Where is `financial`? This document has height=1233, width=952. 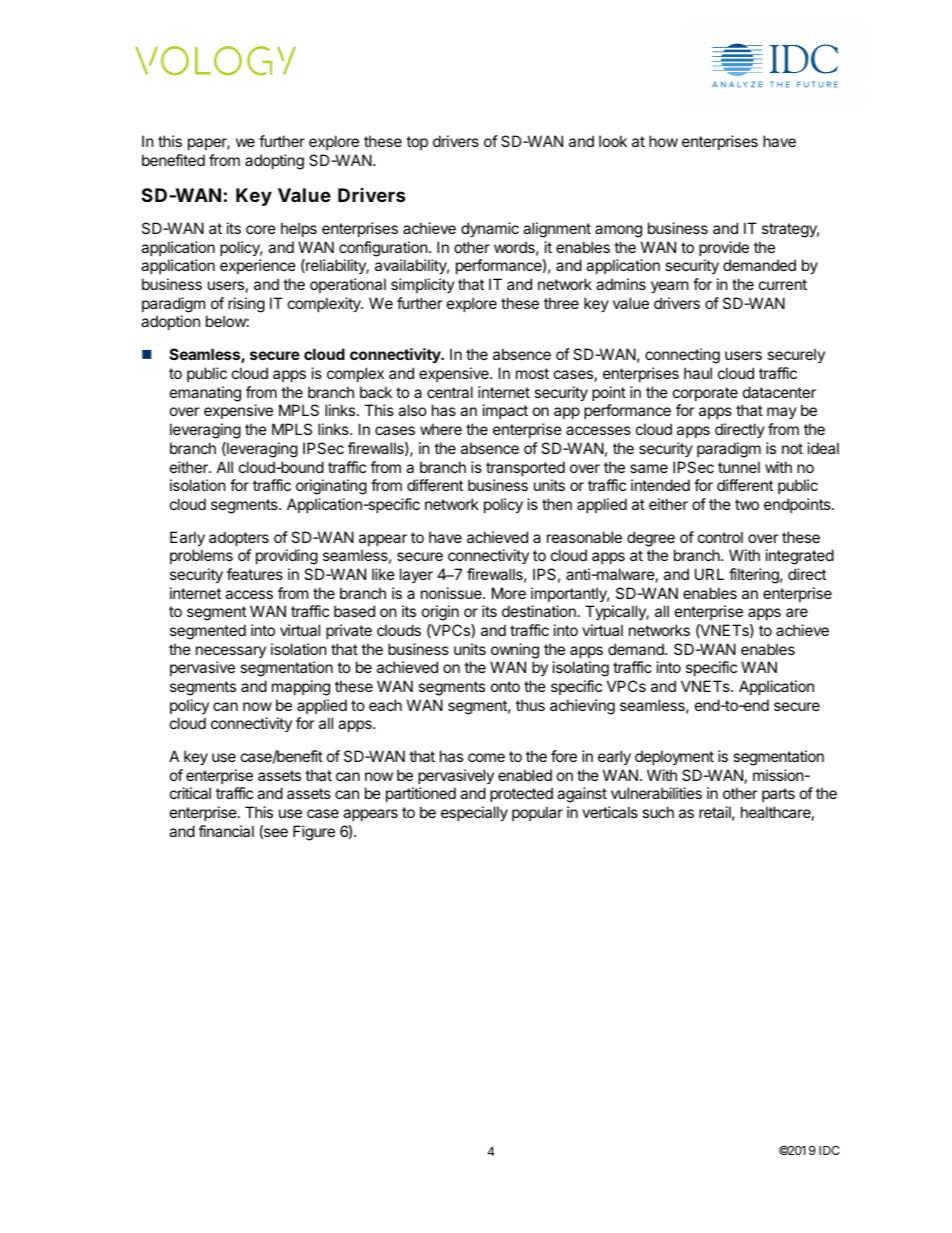
financial is located at coordinates (226, 831).
